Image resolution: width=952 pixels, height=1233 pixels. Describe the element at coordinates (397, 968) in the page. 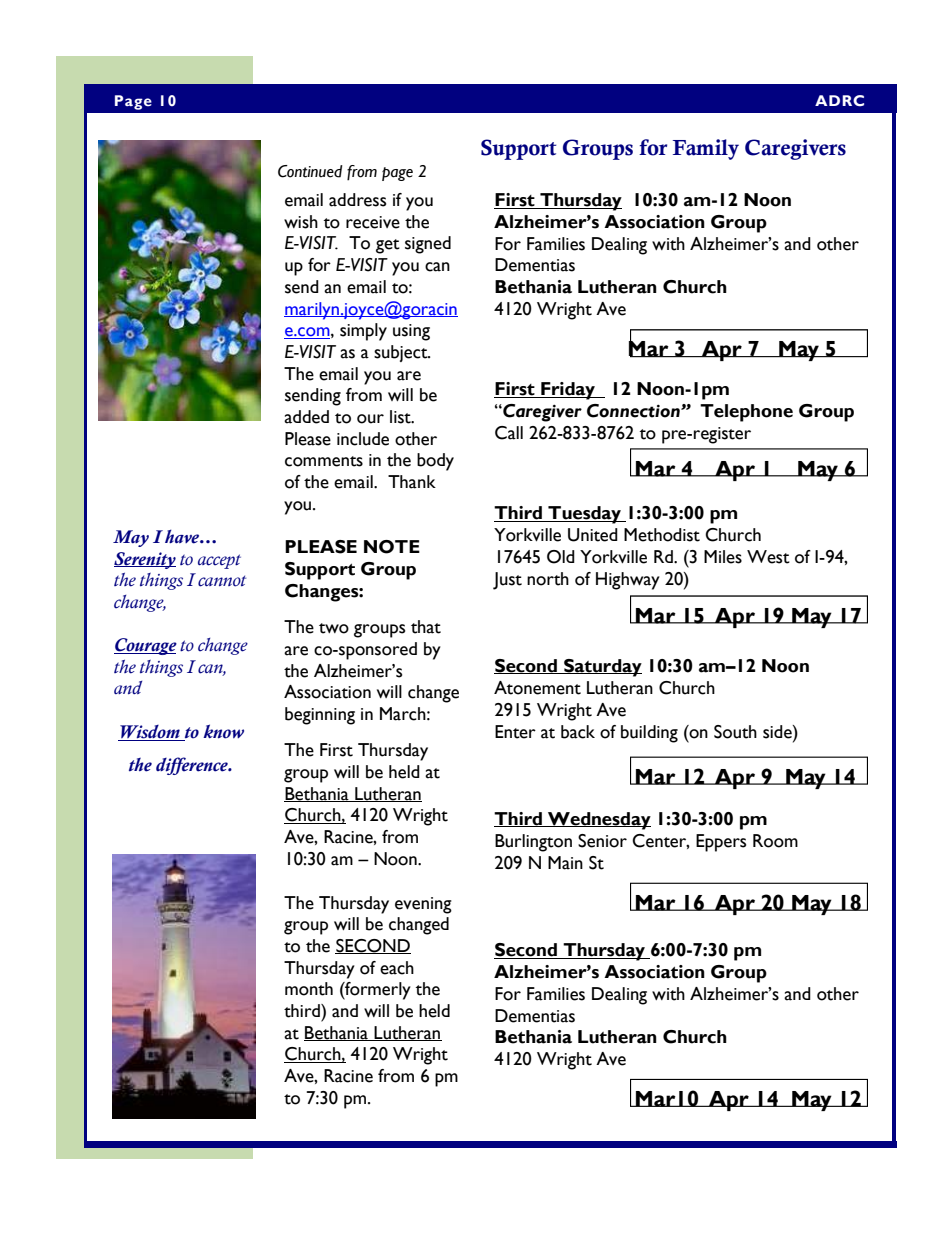

I see `each` at that location.
